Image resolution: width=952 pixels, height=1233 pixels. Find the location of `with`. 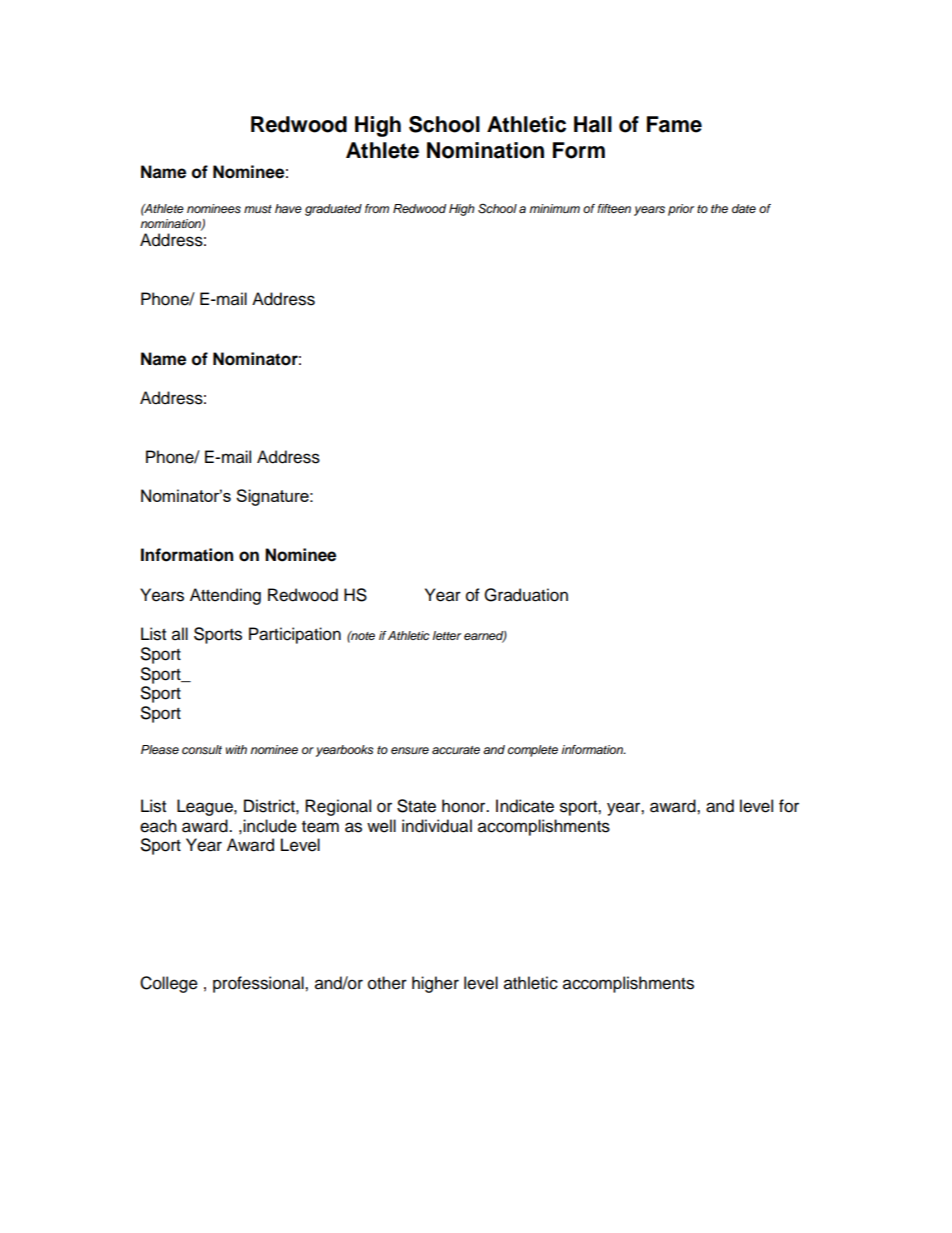

with is located at coordinates (236, 749).
